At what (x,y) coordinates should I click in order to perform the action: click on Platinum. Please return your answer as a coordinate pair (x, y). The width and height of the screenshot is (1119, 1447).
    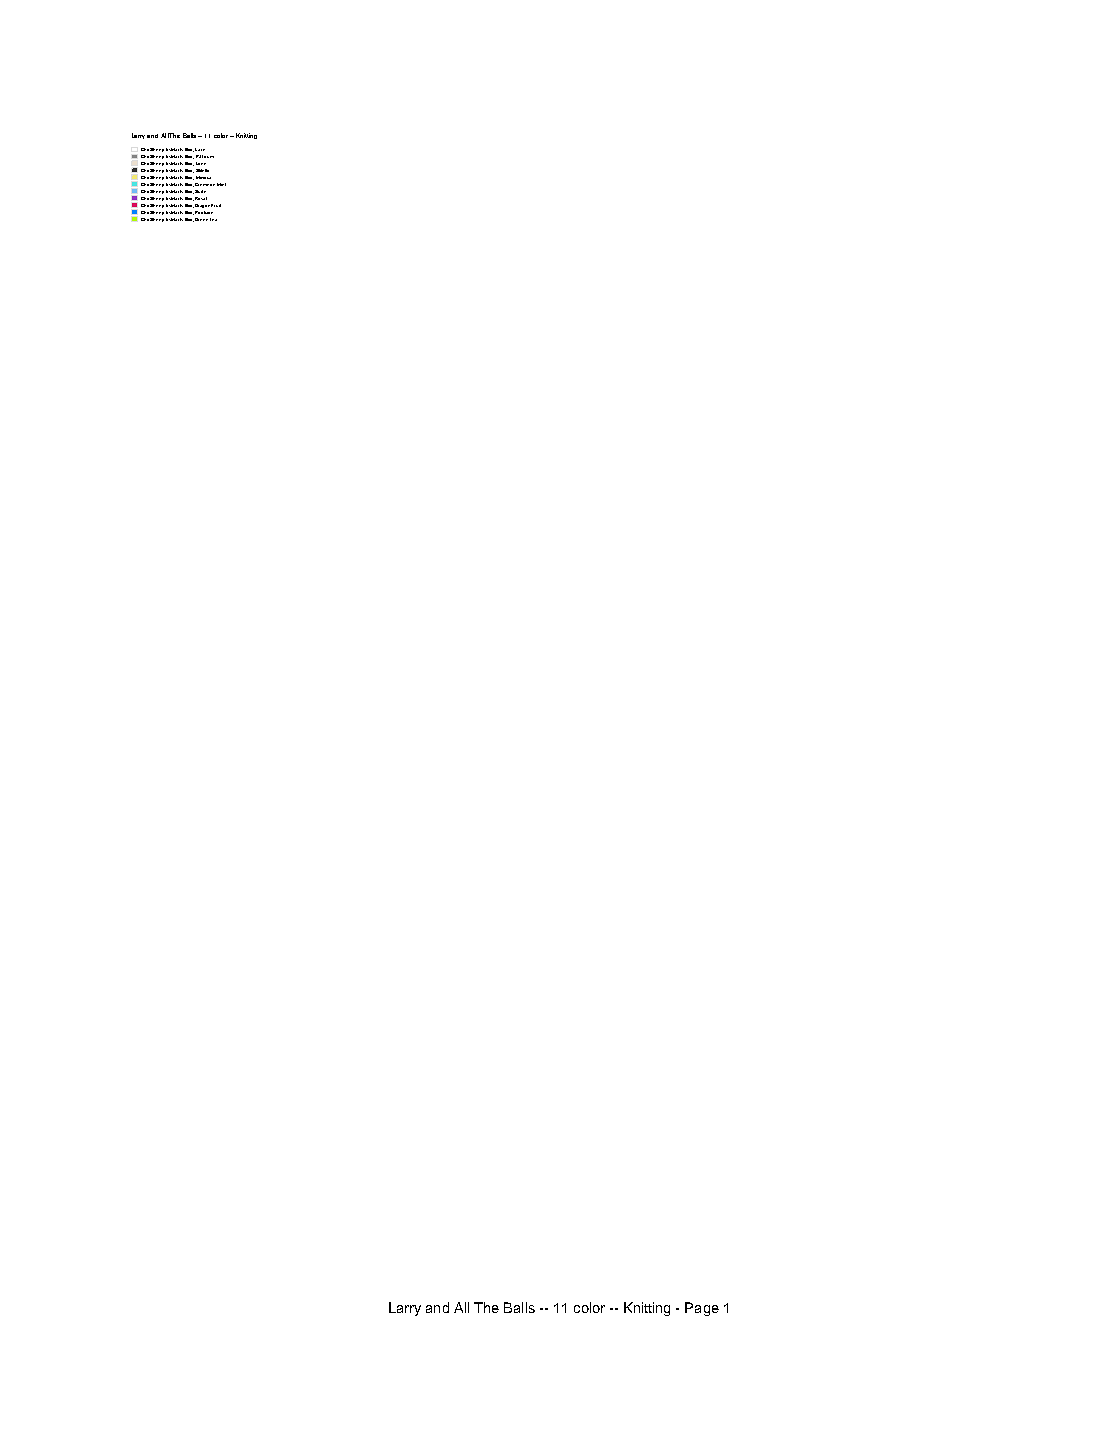
    Looking at the image, I should click on (205, 156).
